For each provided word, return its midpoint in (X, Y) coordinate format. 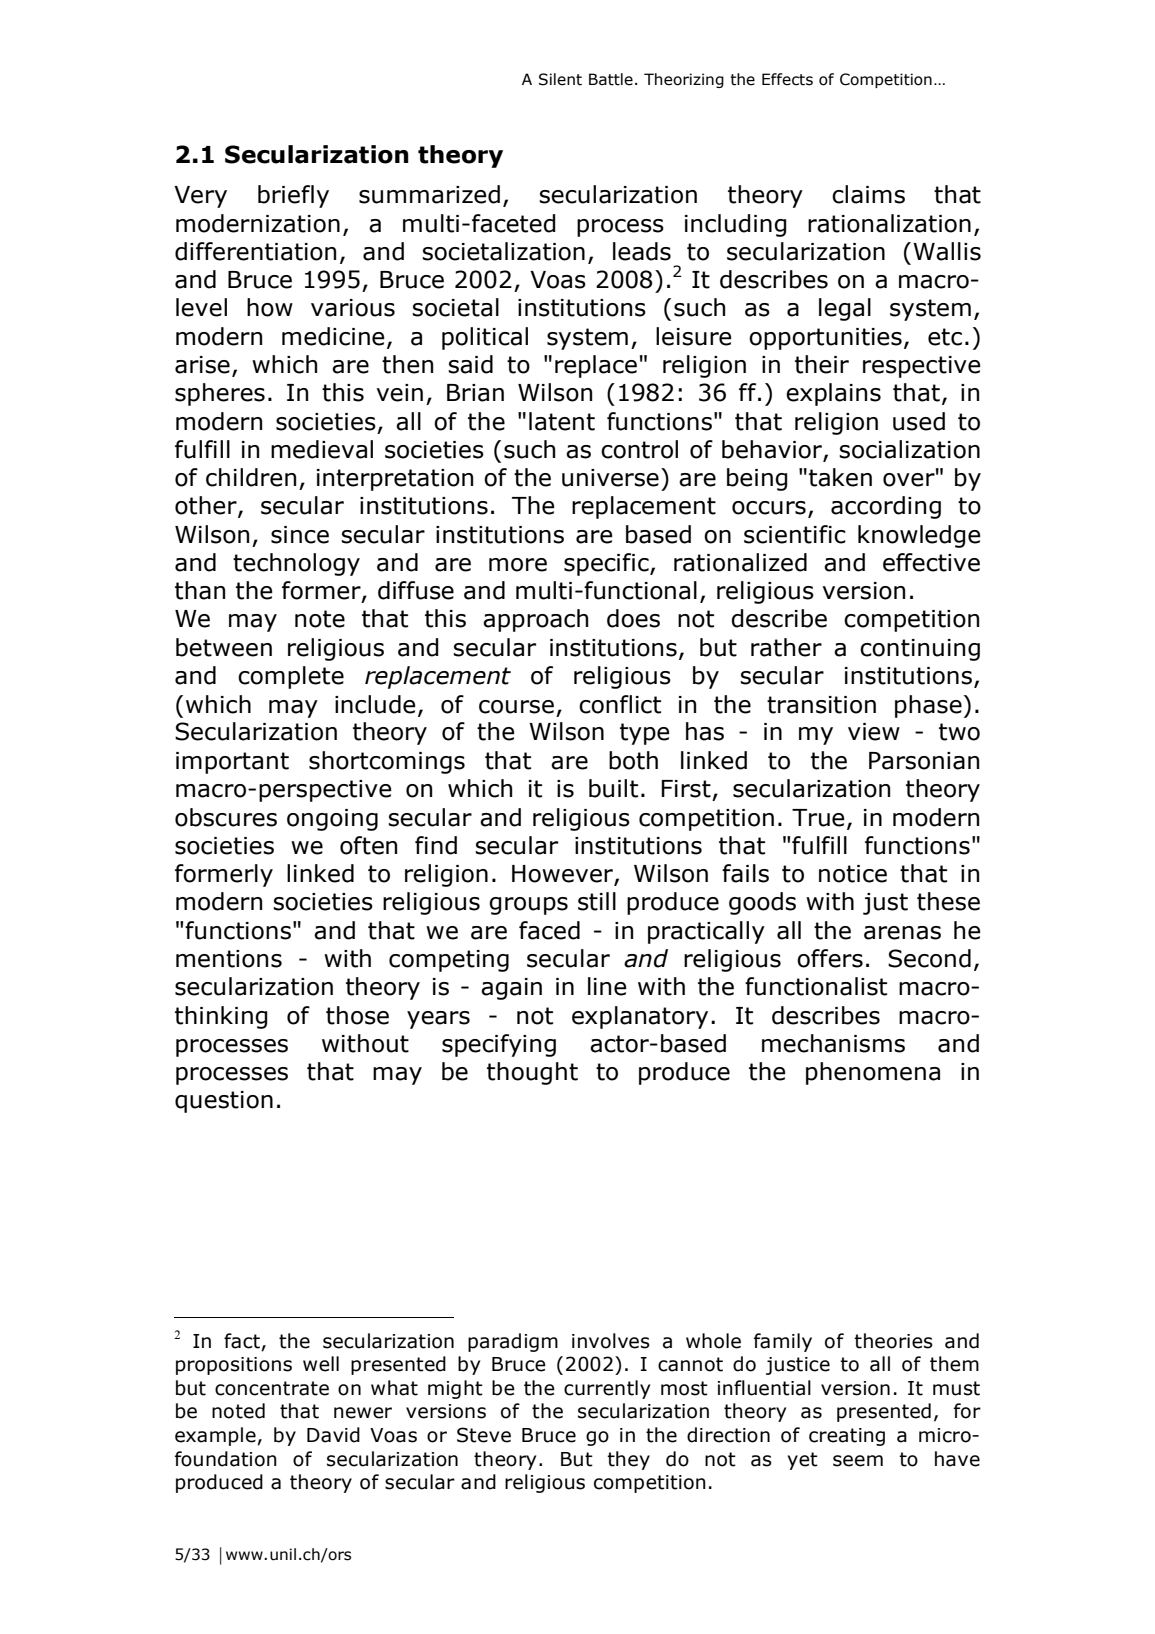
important (232, 763)
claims (868, 194)
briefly (293, 196)
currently (607, 1389)
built (613, 788)
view (874, 732)
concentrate (272, 1388)
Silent (560, 79)
